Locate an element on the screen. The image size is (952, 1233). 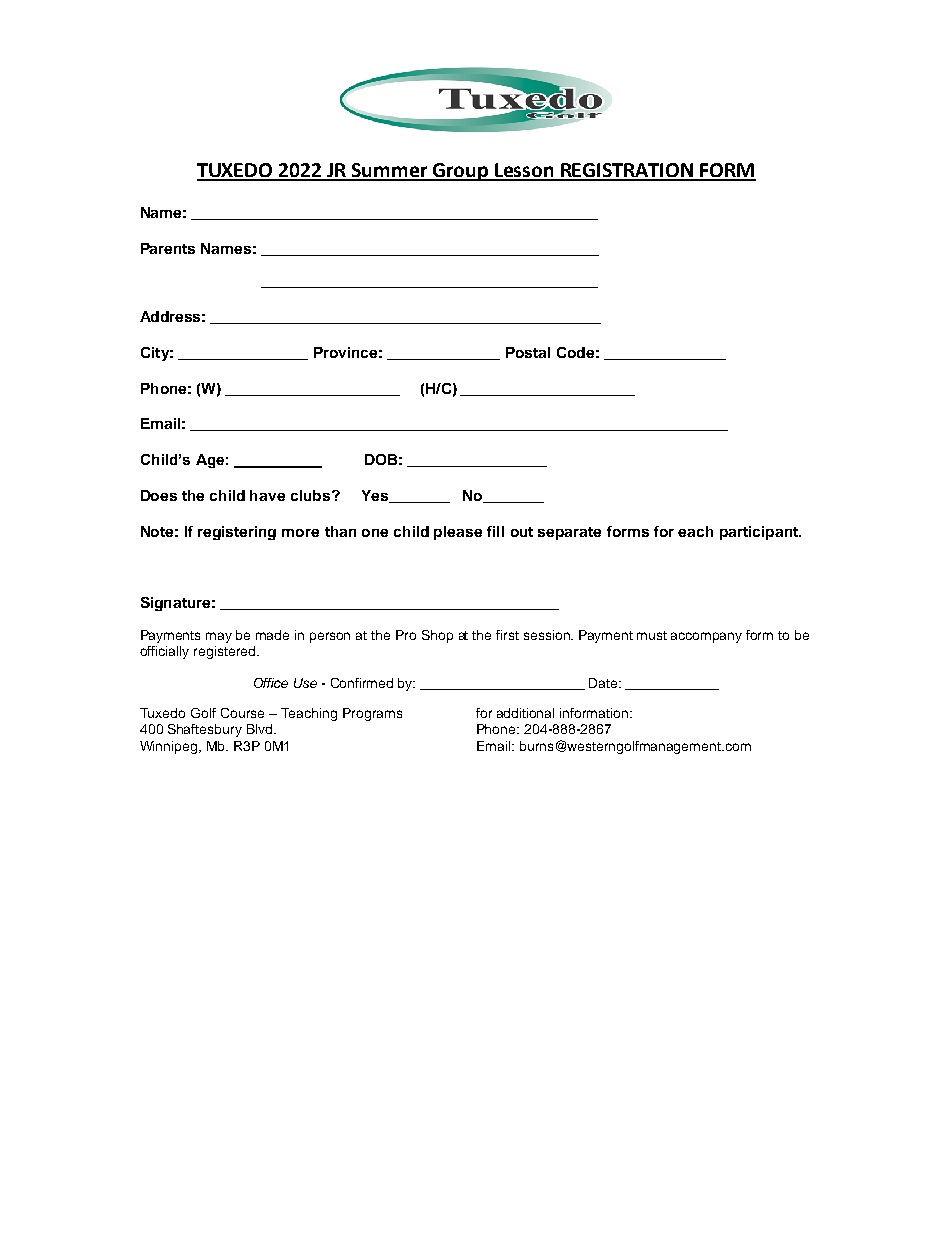
Group is located at coordinates (461, 172).
